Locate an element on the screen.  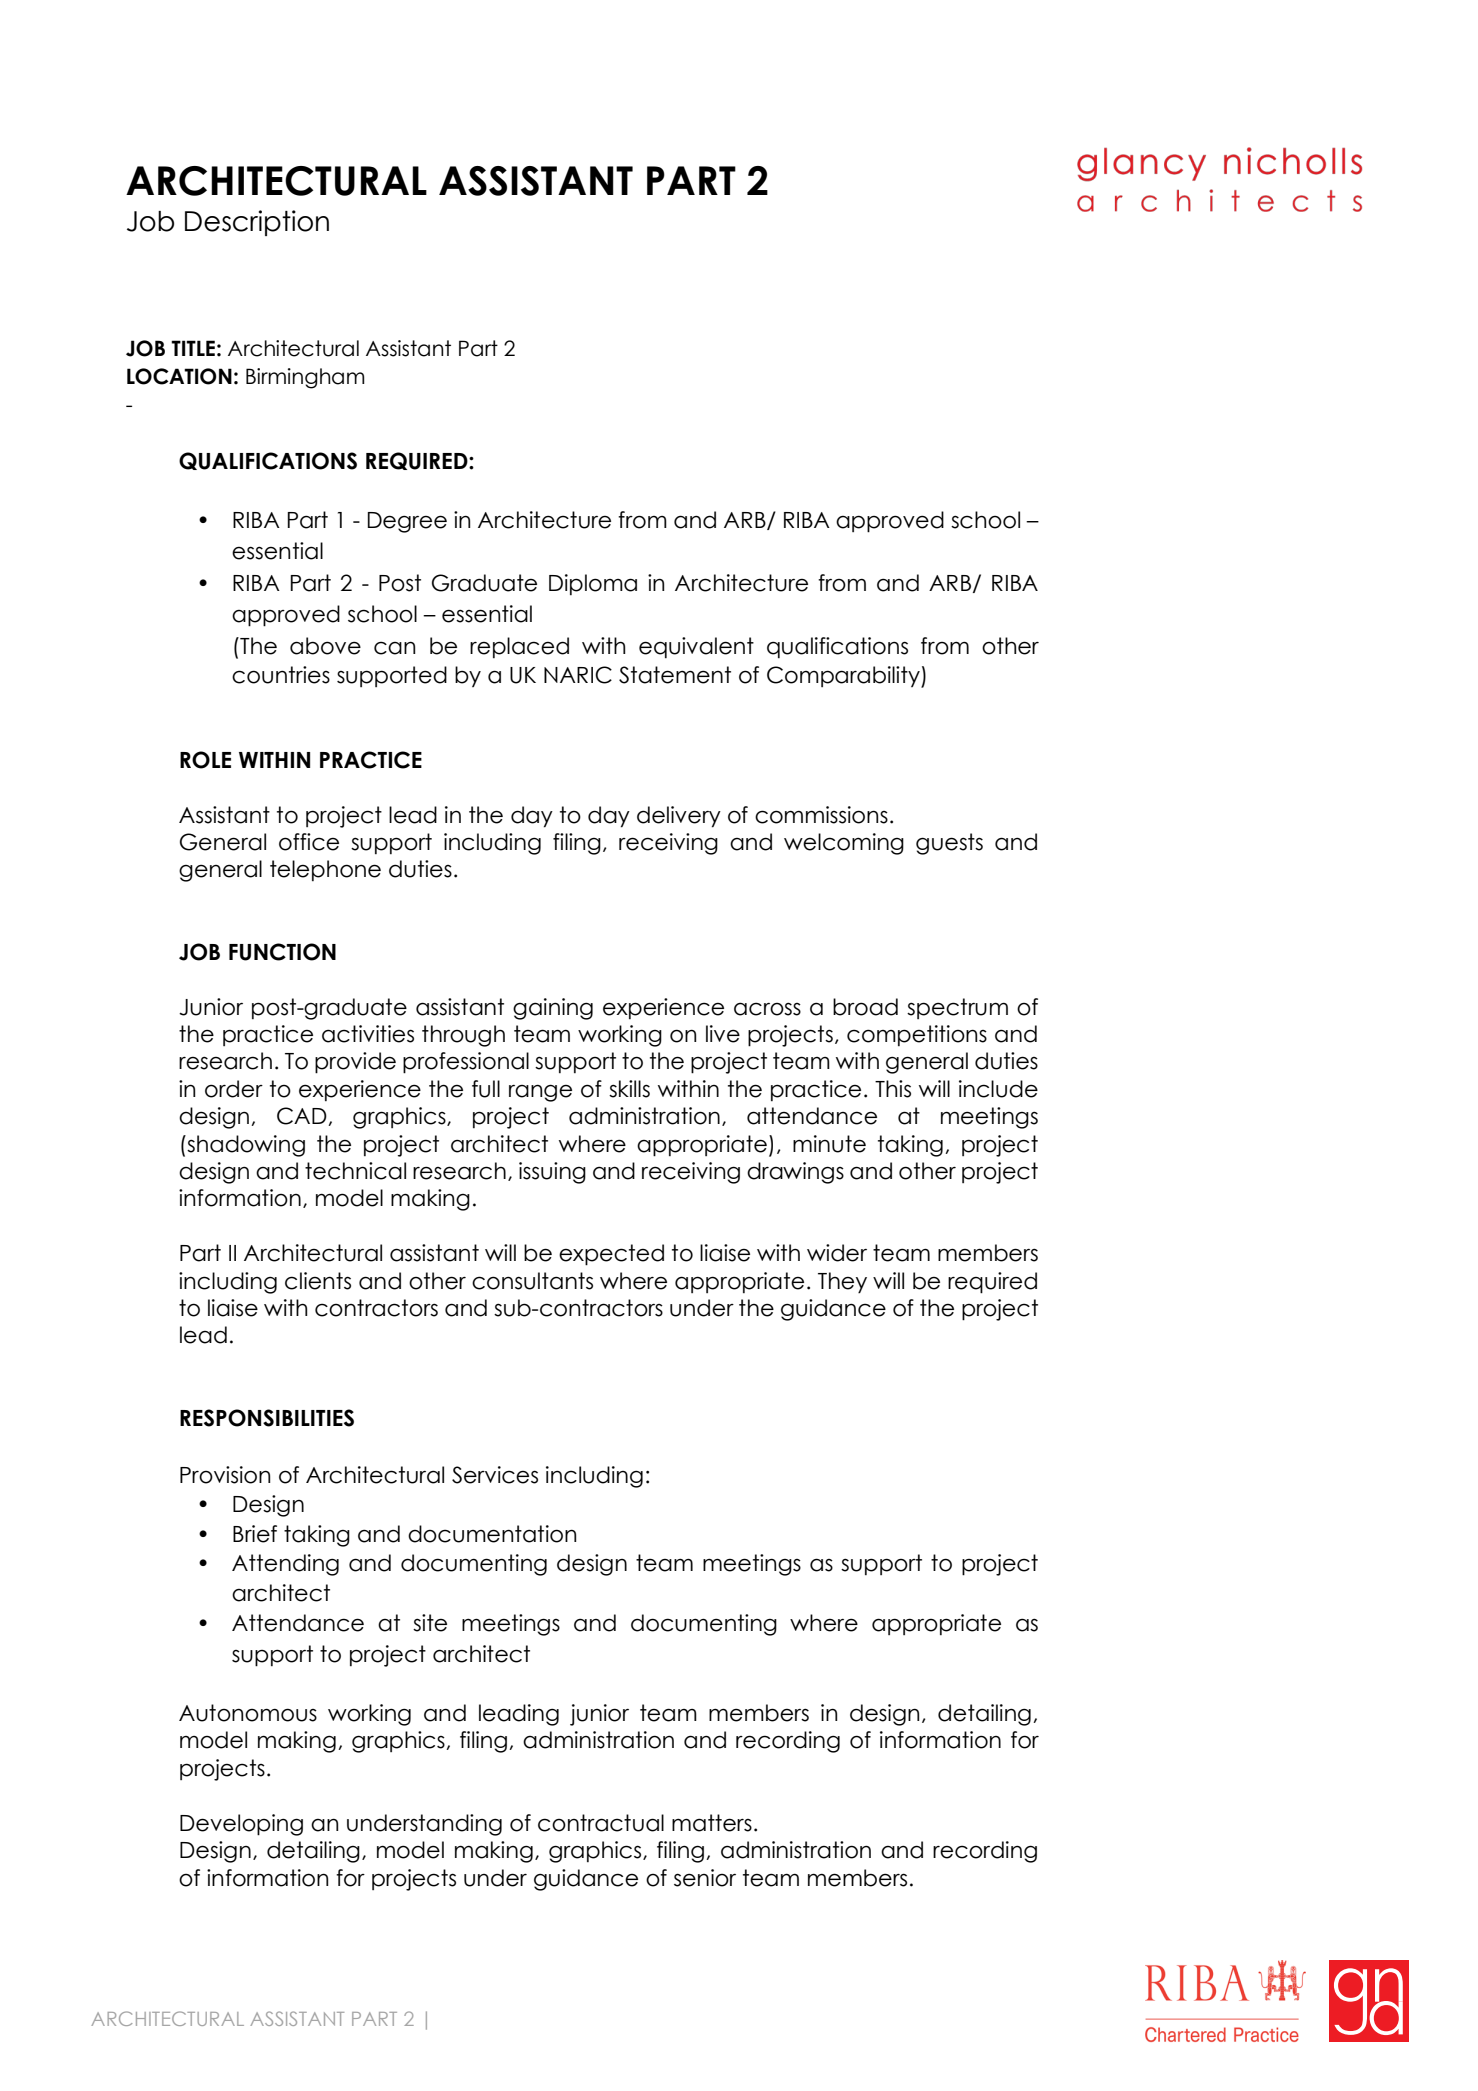
matters is located at coordinates (712, 1823).
